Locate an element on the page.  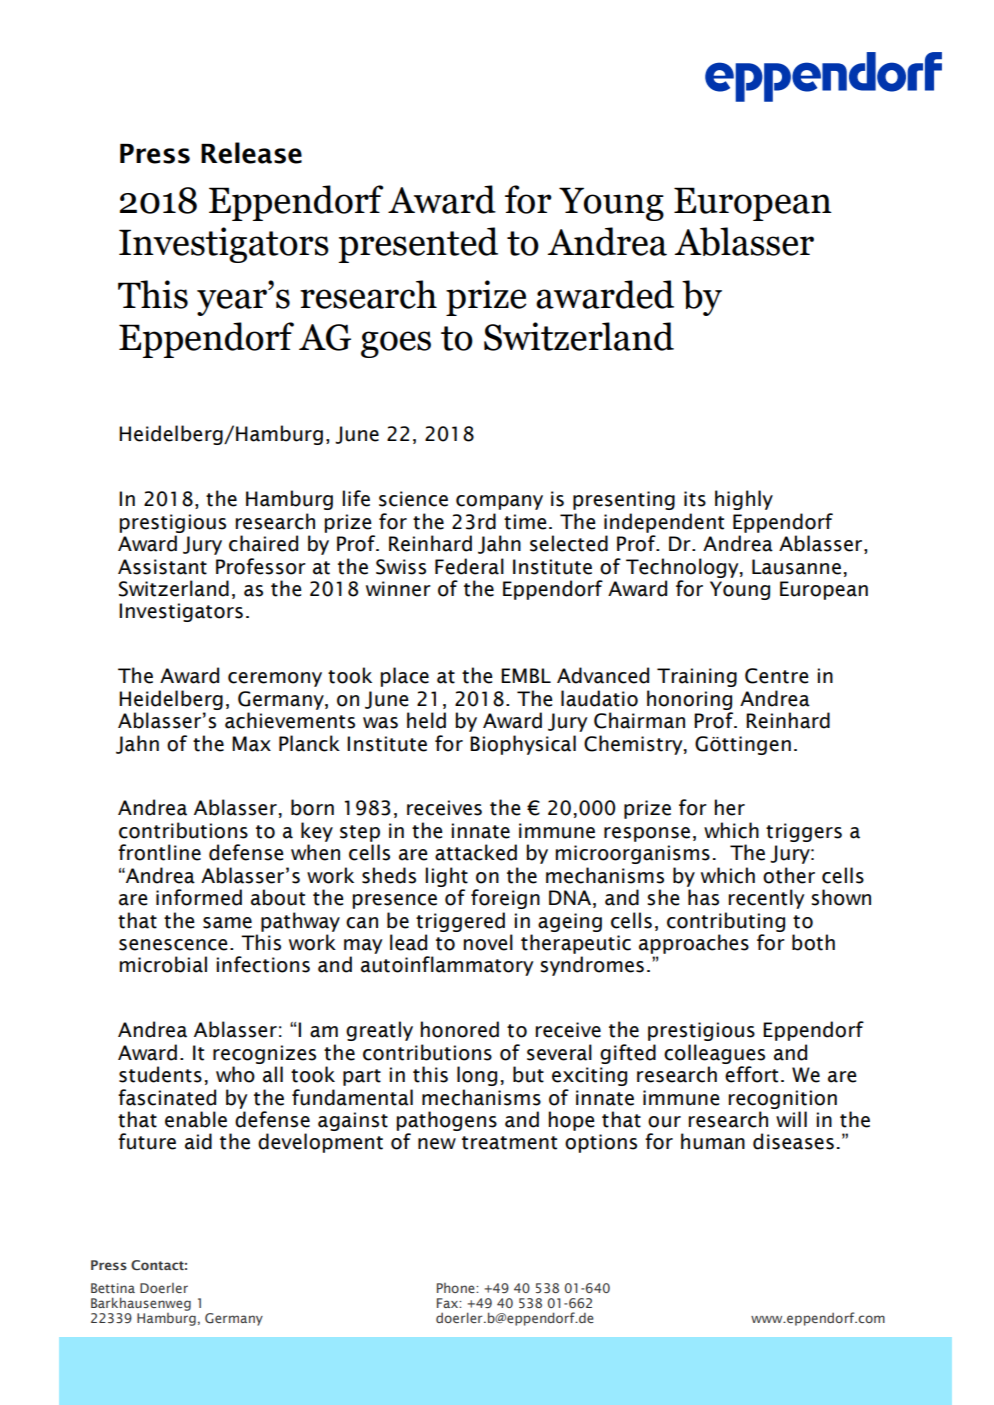
Release is located at coordinates (251, 153).
